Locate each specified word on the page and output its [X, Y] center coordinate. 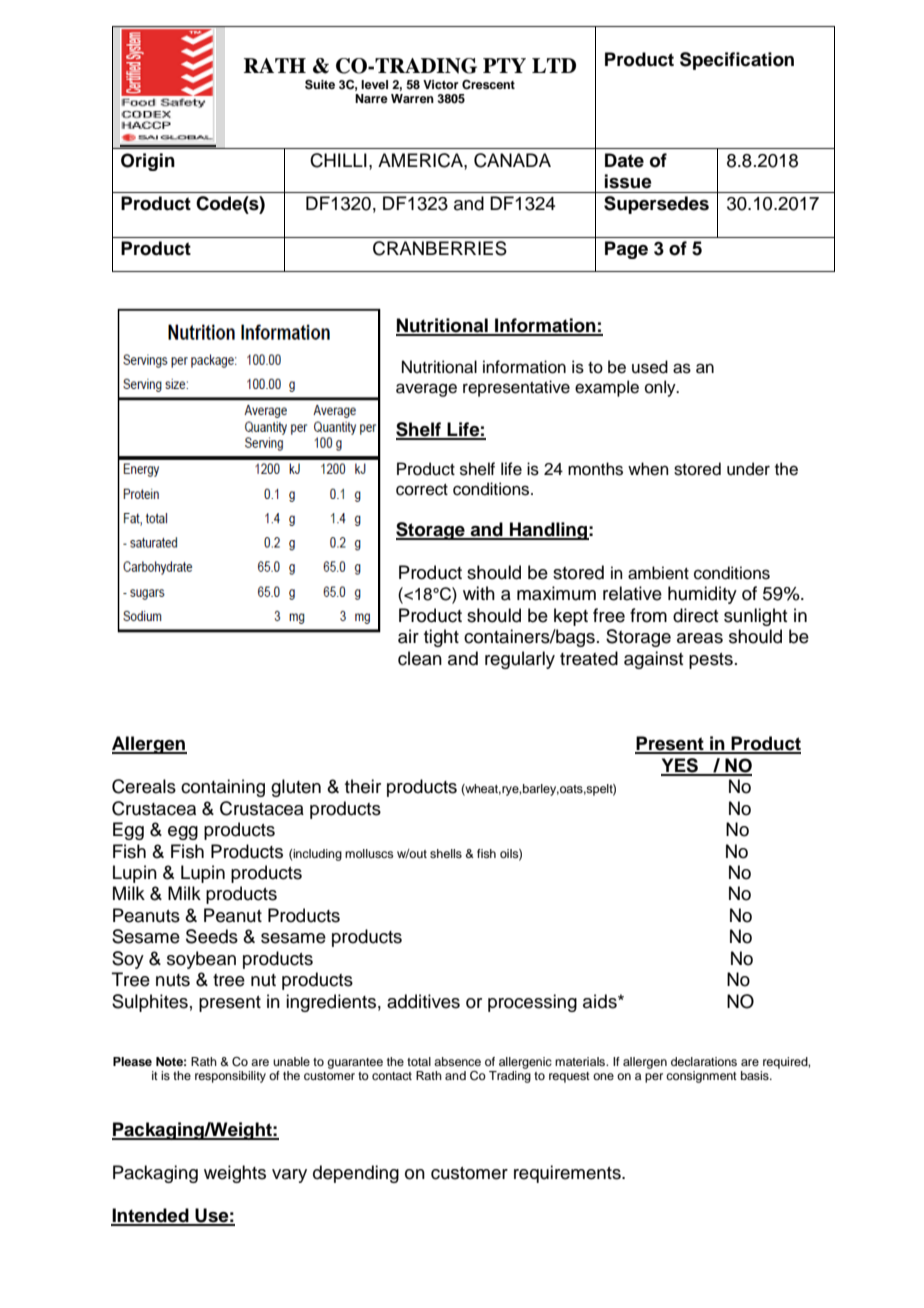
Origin [148, 162]
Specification [737, 61]
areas [700, 638]
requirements [568, 1174]
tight [441, 638]
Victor [441, 84]
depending [356, 1174]
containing [223, 788]
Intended [151, 1216]
